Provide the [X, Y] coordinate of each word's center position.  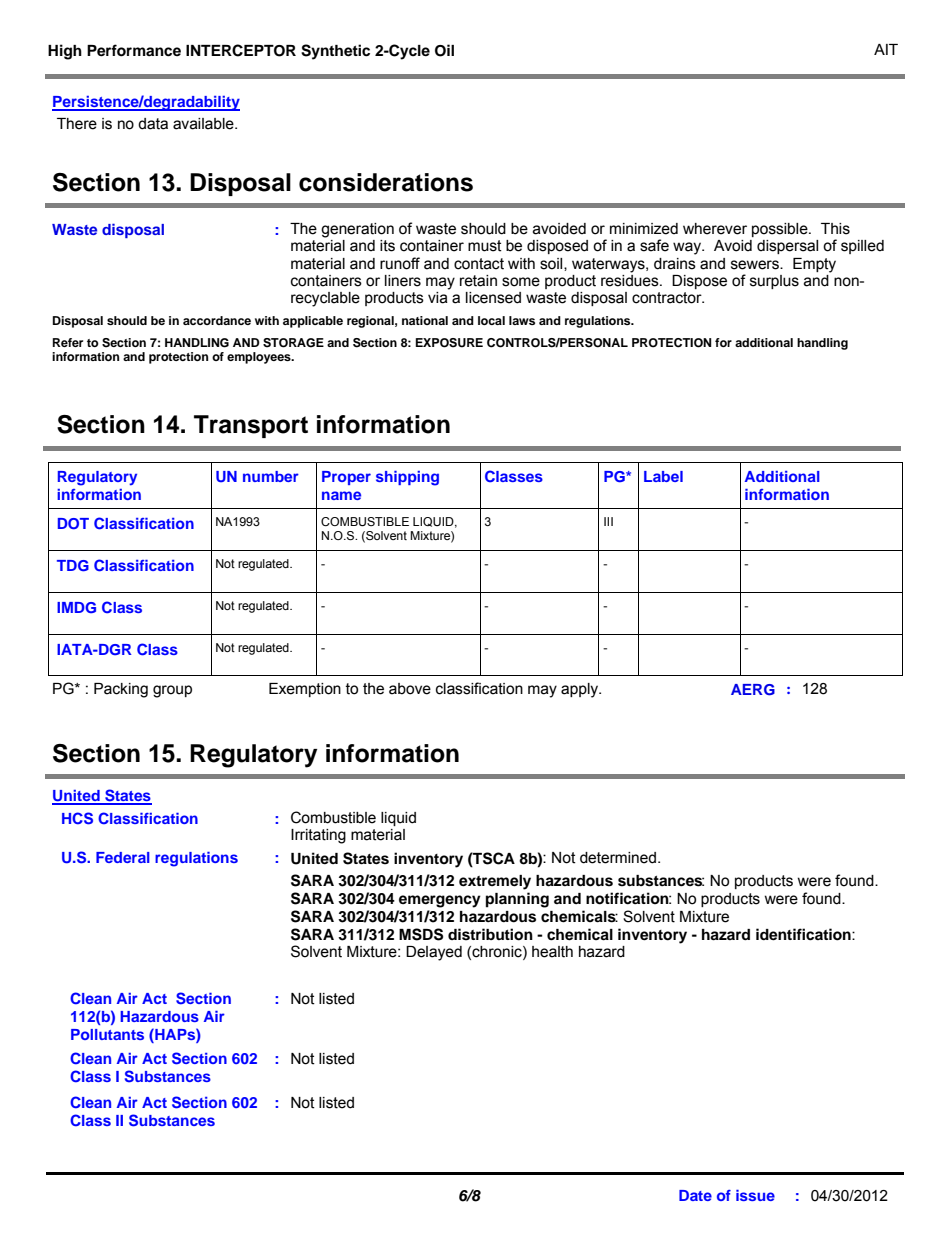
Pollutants [107, 1034]
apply [581, 690]
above [410, 689]
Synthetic [335, 52]
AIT [886, 49]
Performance [134, 50]
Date [695, 1195]
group [172, 691]
